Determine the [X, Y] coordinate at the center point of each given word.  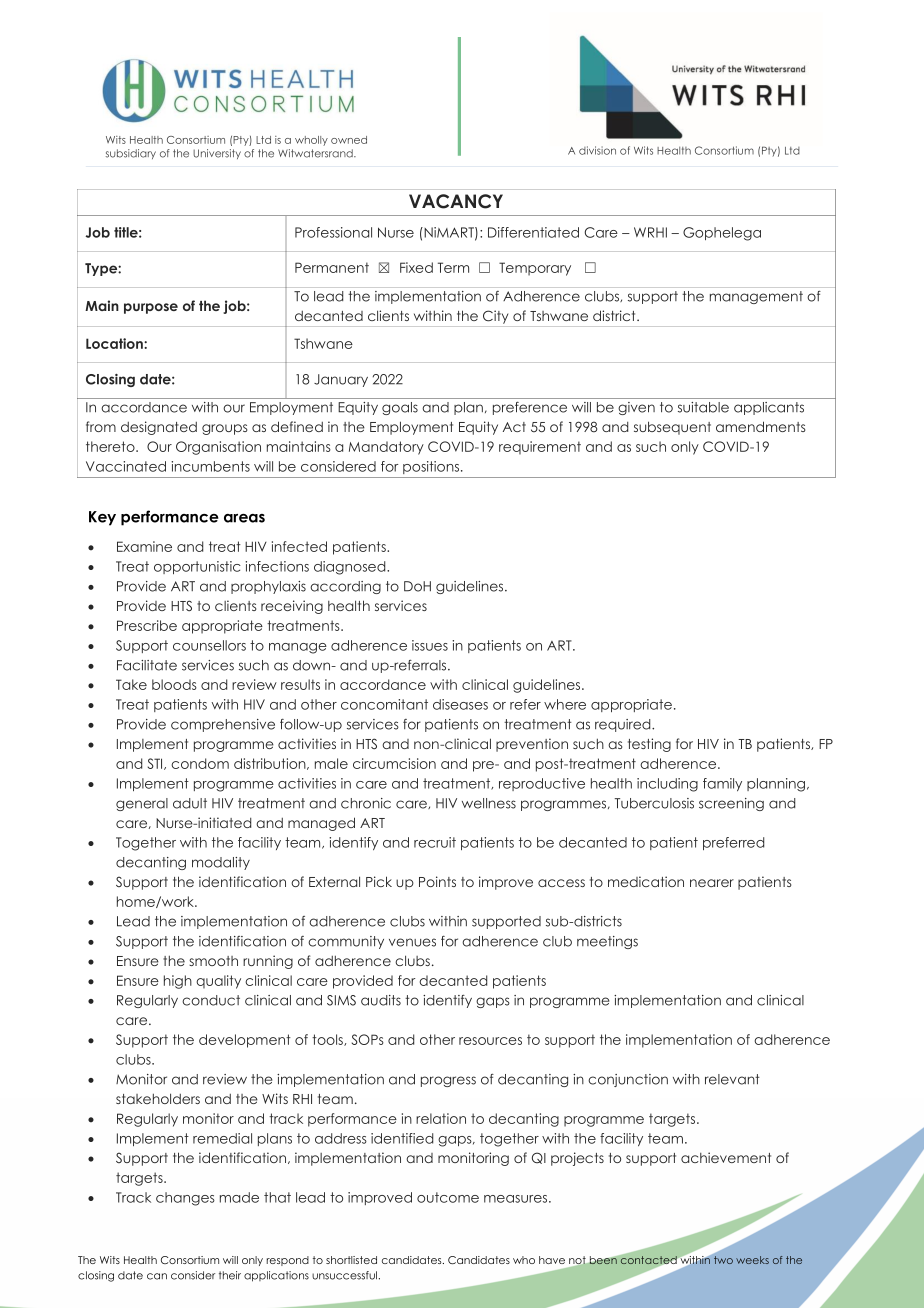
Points [437, 881]
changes [185, 1199]
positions [432, 467]
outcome [448, 1197]
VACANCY [456, 201]
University [217, 154]
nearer [712, 883]
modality [221, 863]
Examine [144, 546]
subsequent [672, 428]
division [597, 150]
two [723, 1260]
